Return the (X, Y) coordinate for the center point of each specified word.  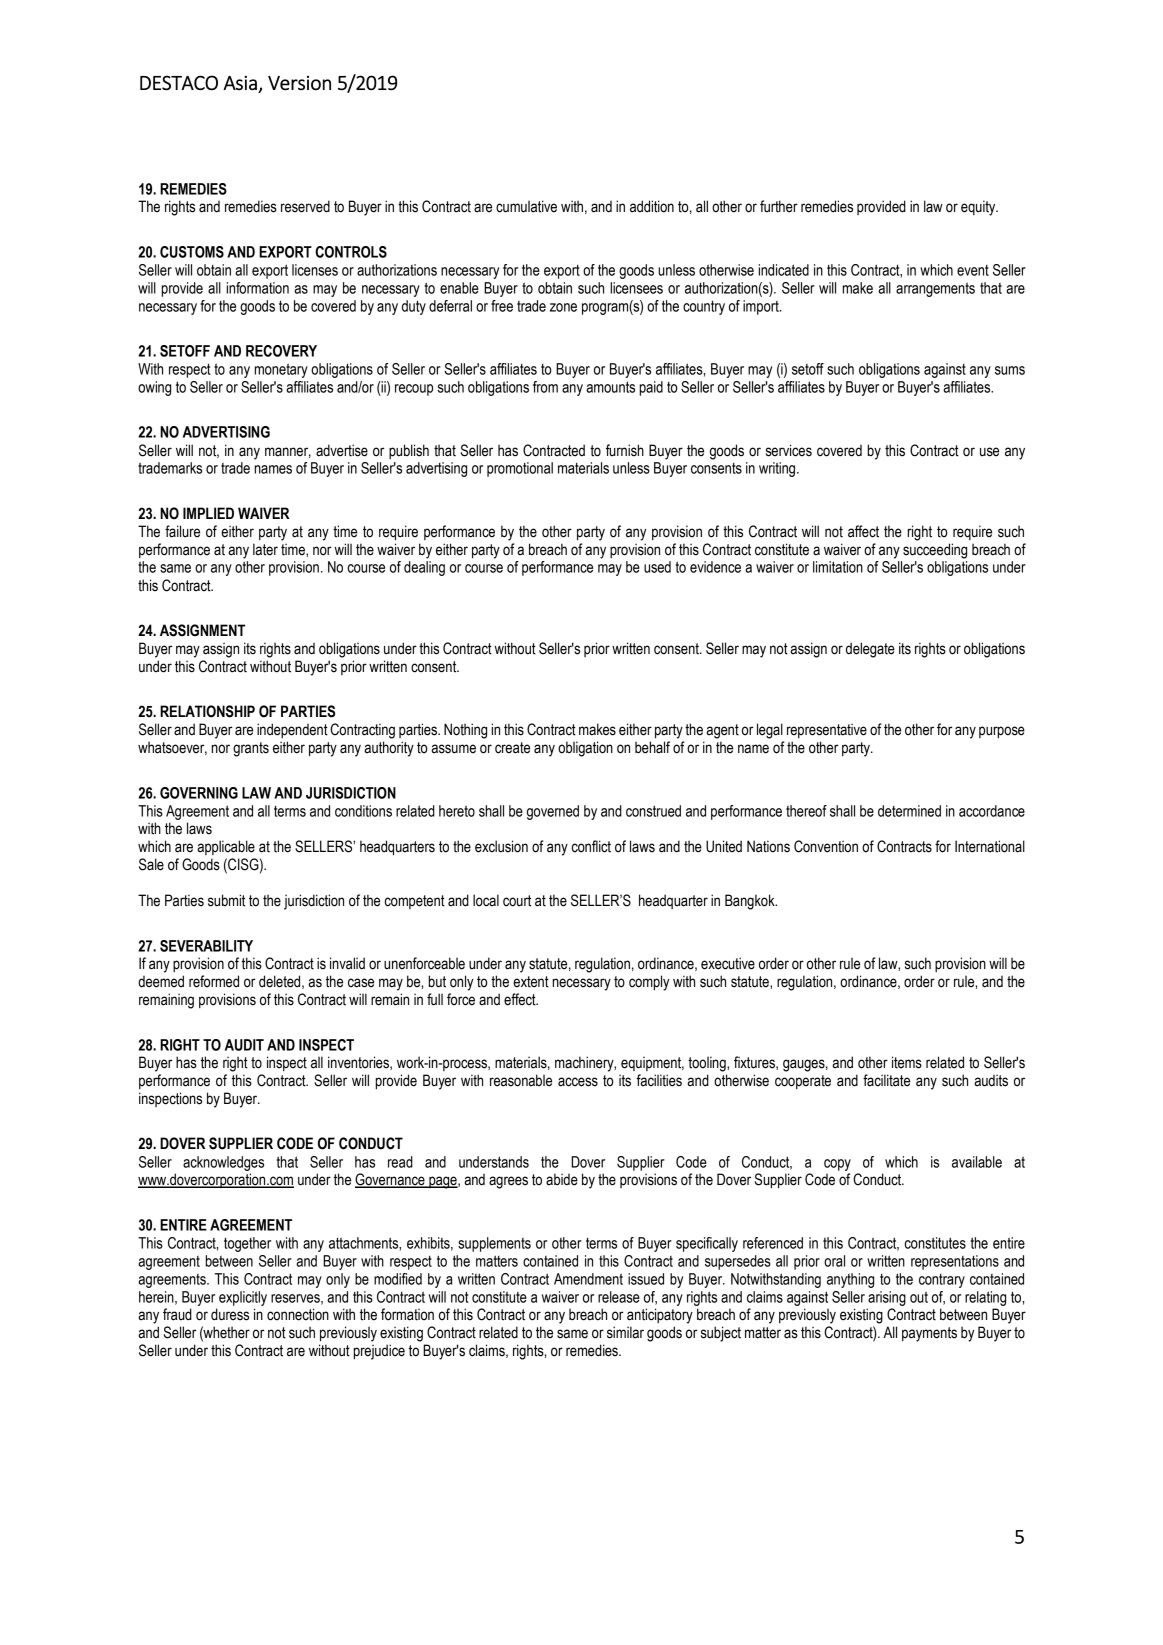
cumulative (526, 206)
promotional (520, 469)
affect (863, 531)
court (517, 901)
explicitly (243, 1298)
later (265, 549)
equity (979, 208)
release (619, 1297)
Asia (240, 83)
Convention (826, 846)
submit (226, 900)
